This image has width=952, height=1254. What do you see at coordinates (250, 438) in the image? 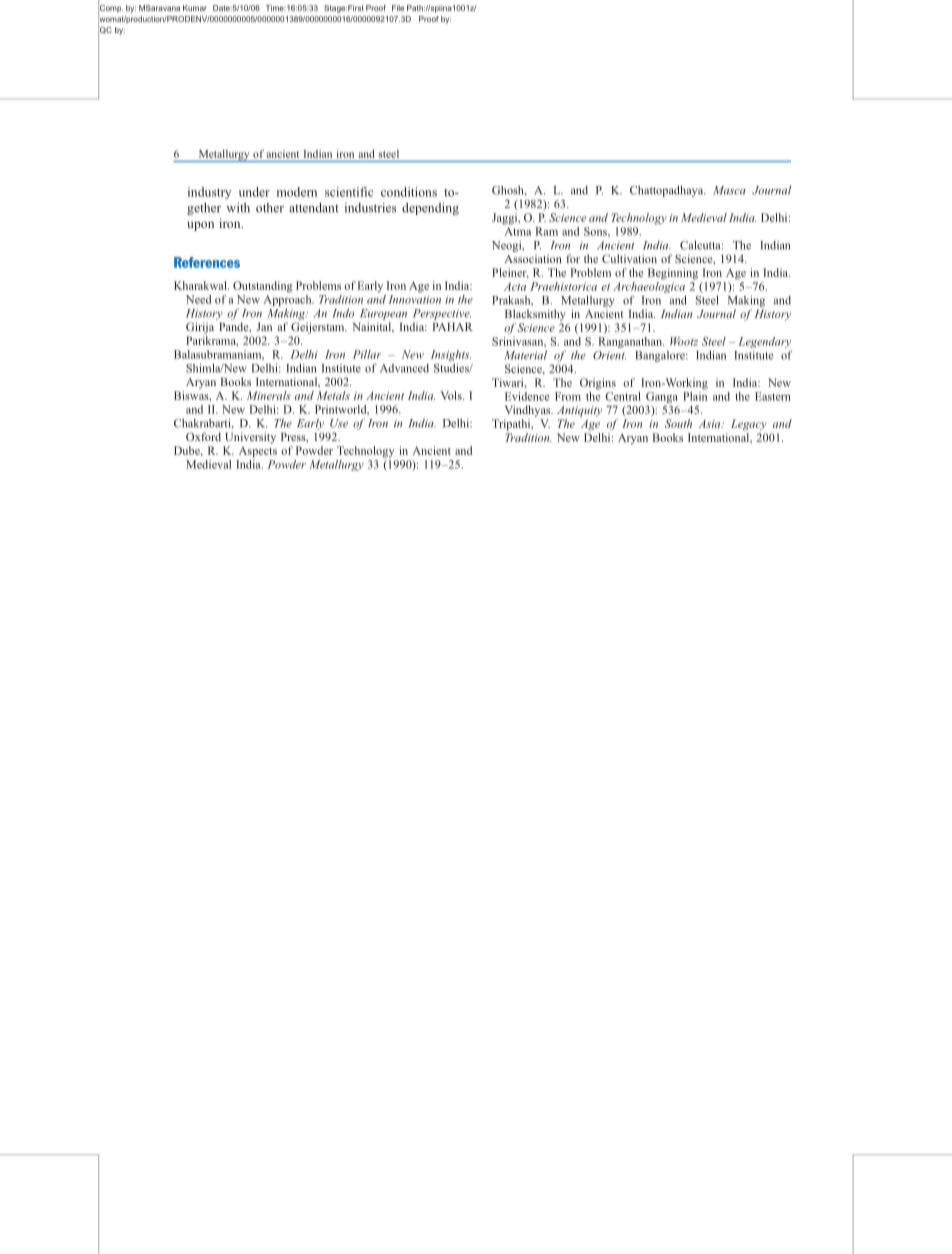
I see `University` at bounding box center [250, 438].
